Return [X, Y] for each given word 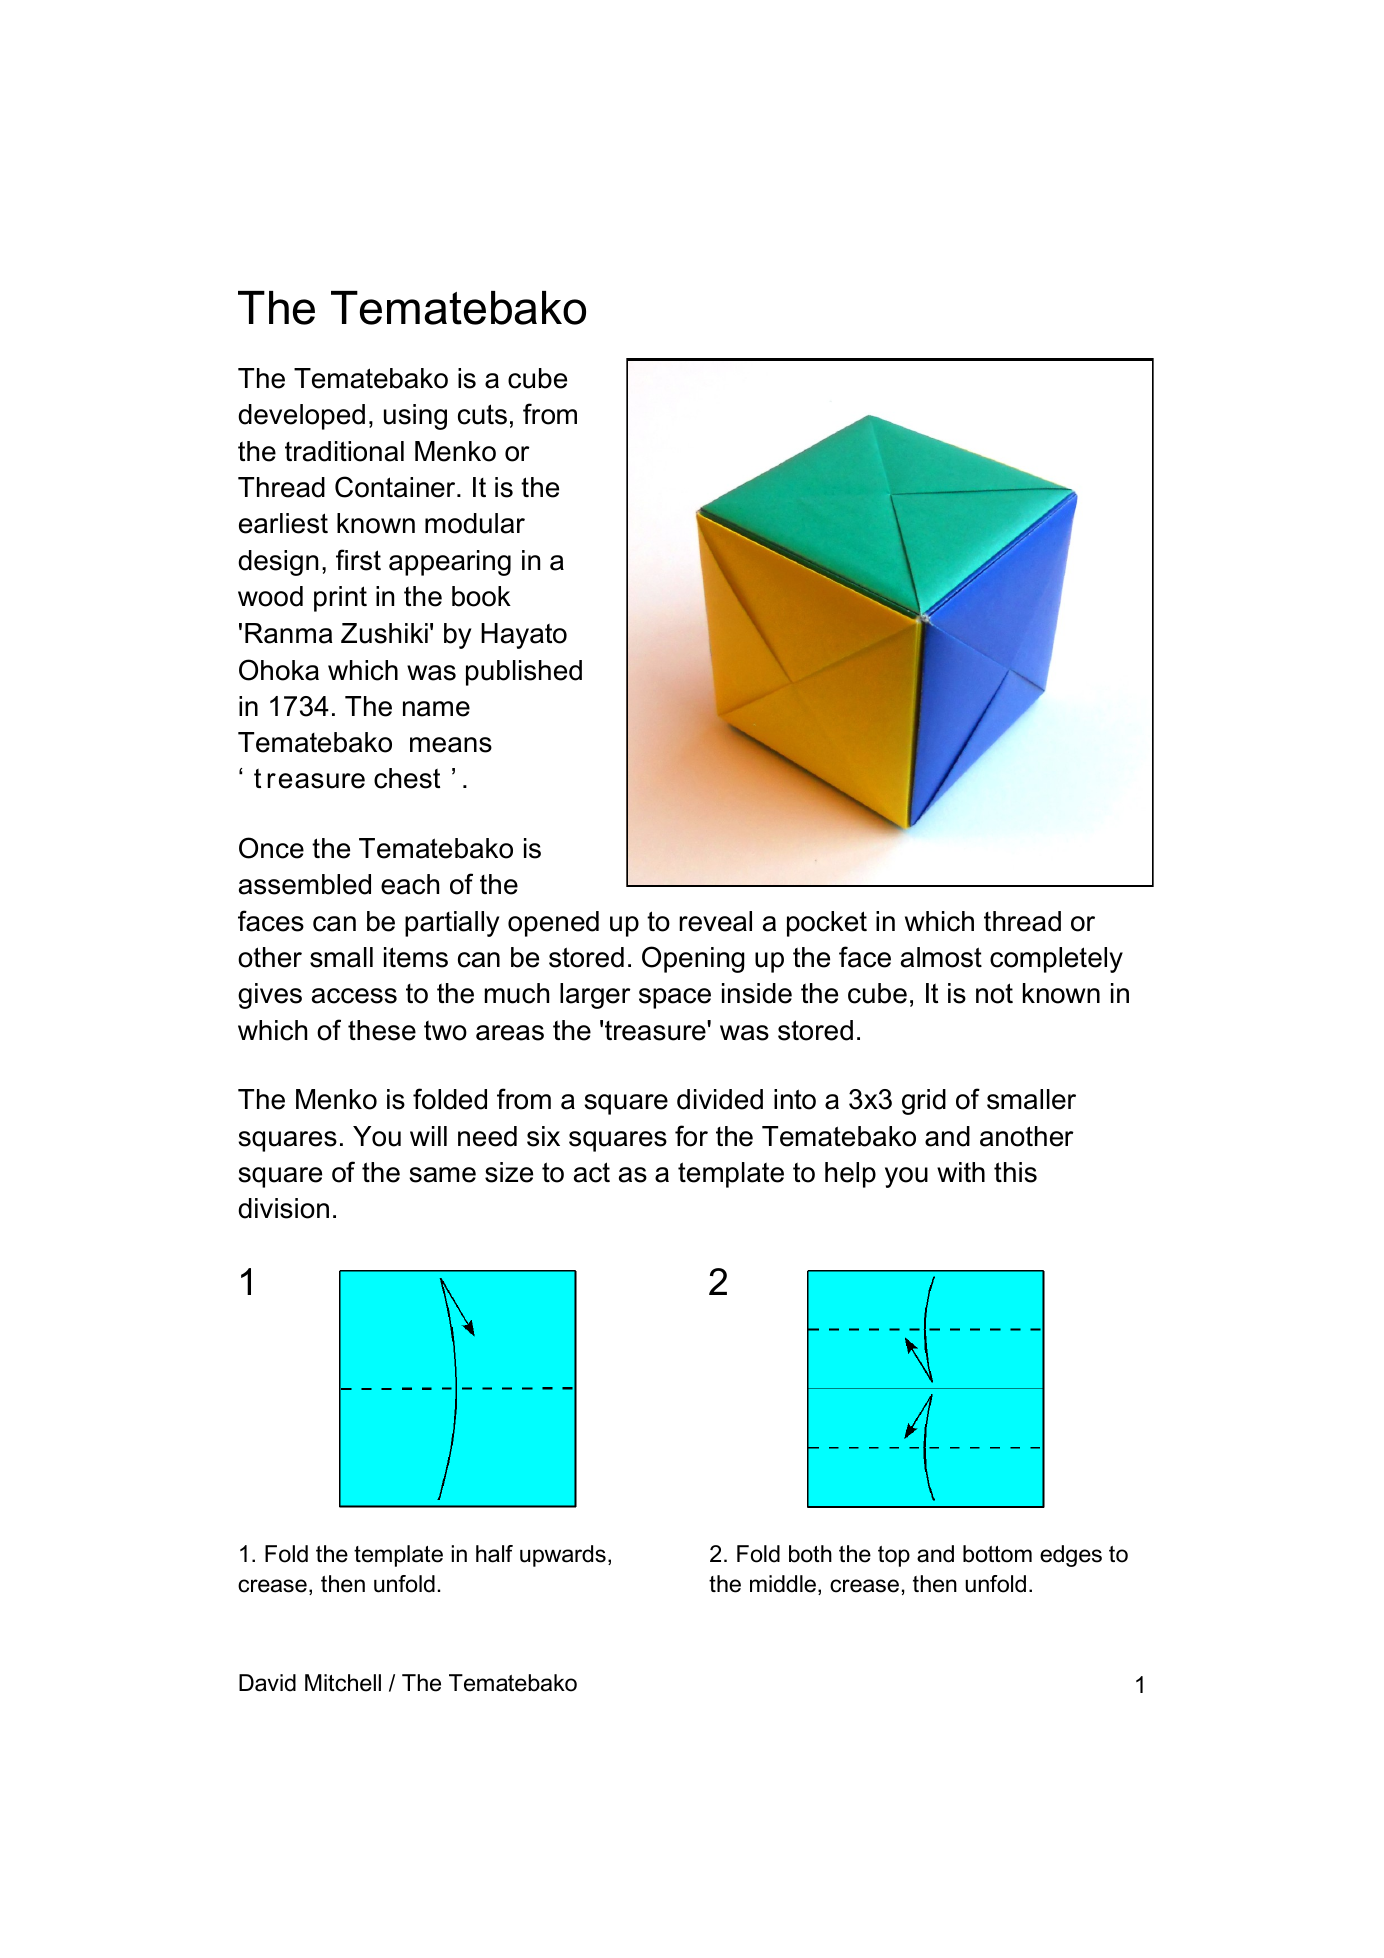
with [961, 1172]
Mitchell [343, 1683]
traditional [344, 451]
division [283, 1208]
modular [475, 523]
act [592, 1172]
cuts [482, 414]
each [410, 884]
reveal [715, 921]
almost [941, 957]
